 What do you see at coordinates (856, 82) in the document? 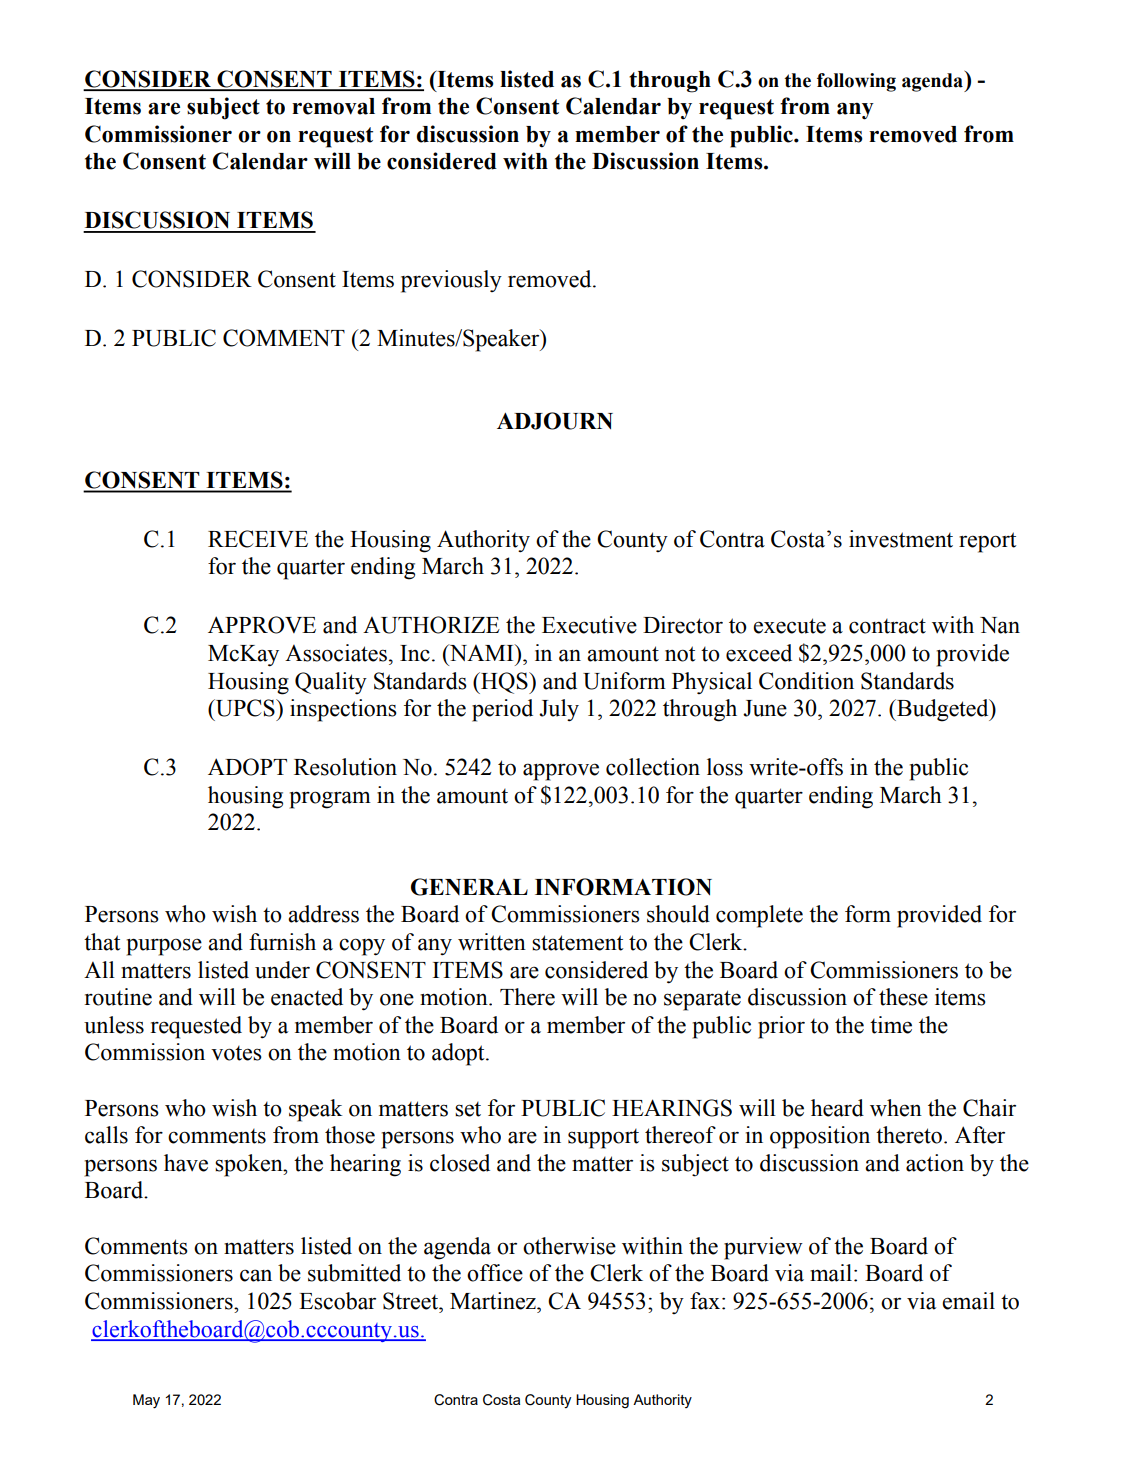
I see `following` at bounding box center [856, 82].
